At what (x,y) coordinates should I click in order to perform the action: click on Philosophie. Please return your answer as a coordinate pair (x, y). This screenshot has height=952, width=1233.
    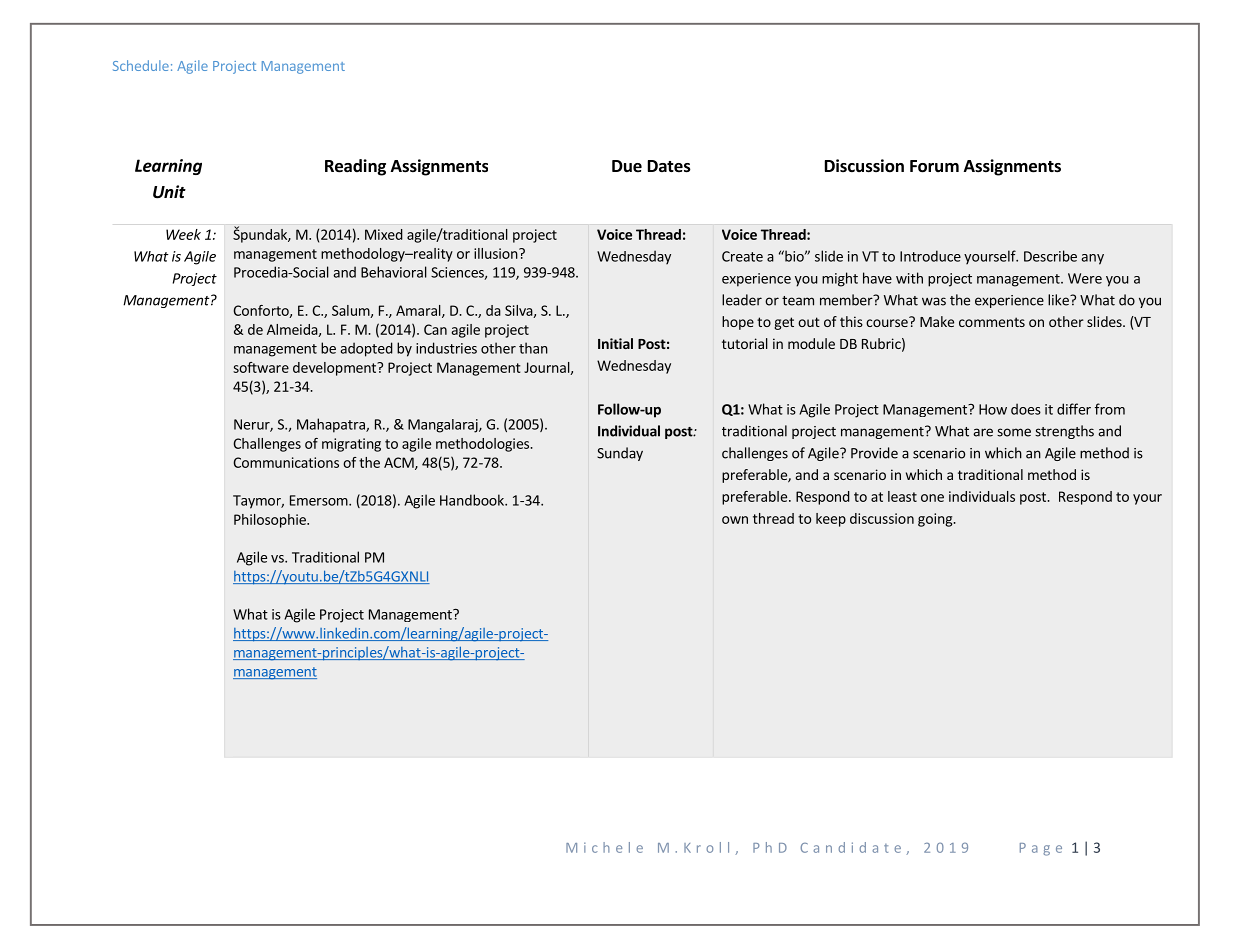
    Looking at the image, I should click on (271, 521).
